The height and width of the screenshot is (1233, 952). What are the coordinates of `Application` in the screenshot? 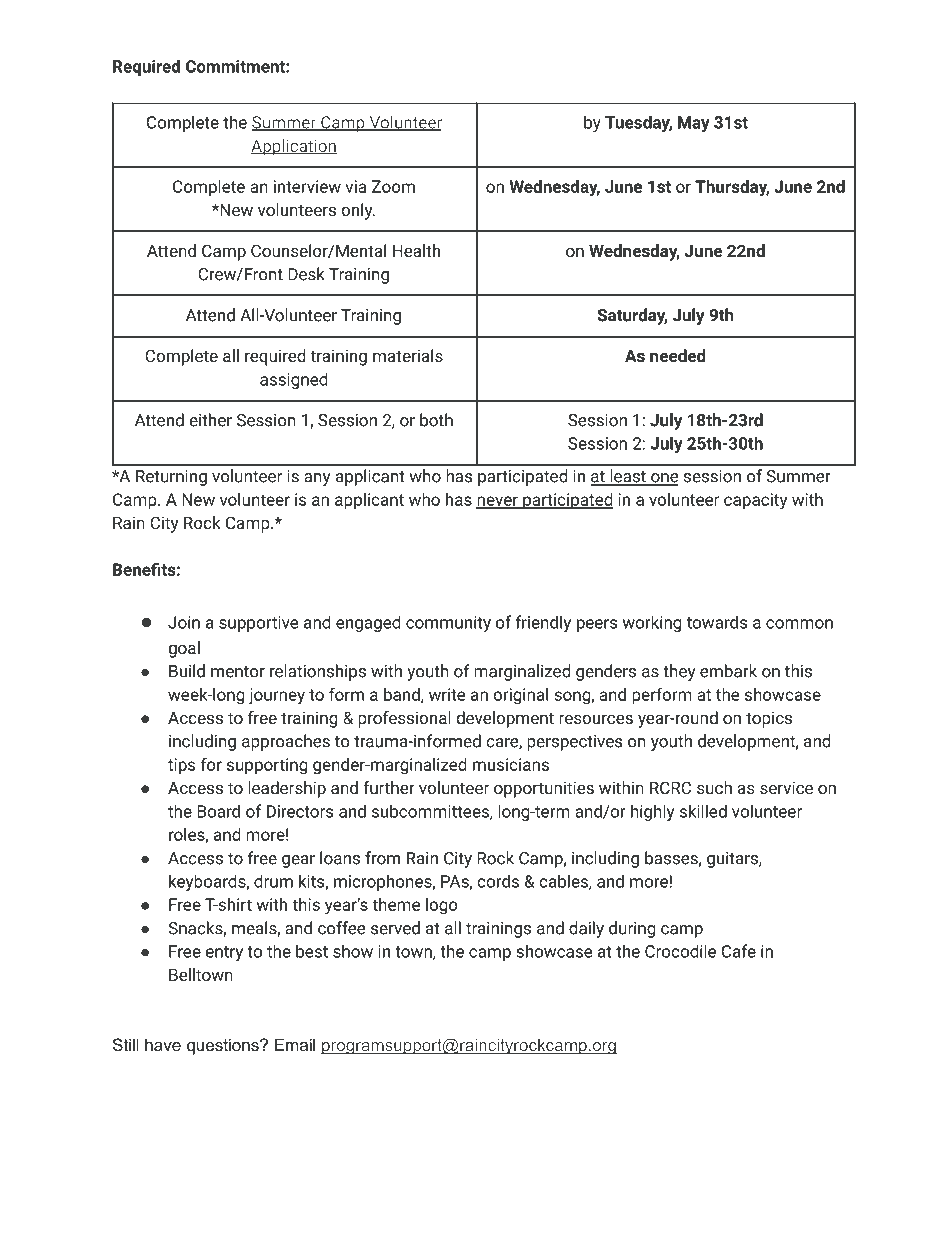 It's located at (294, 147).
